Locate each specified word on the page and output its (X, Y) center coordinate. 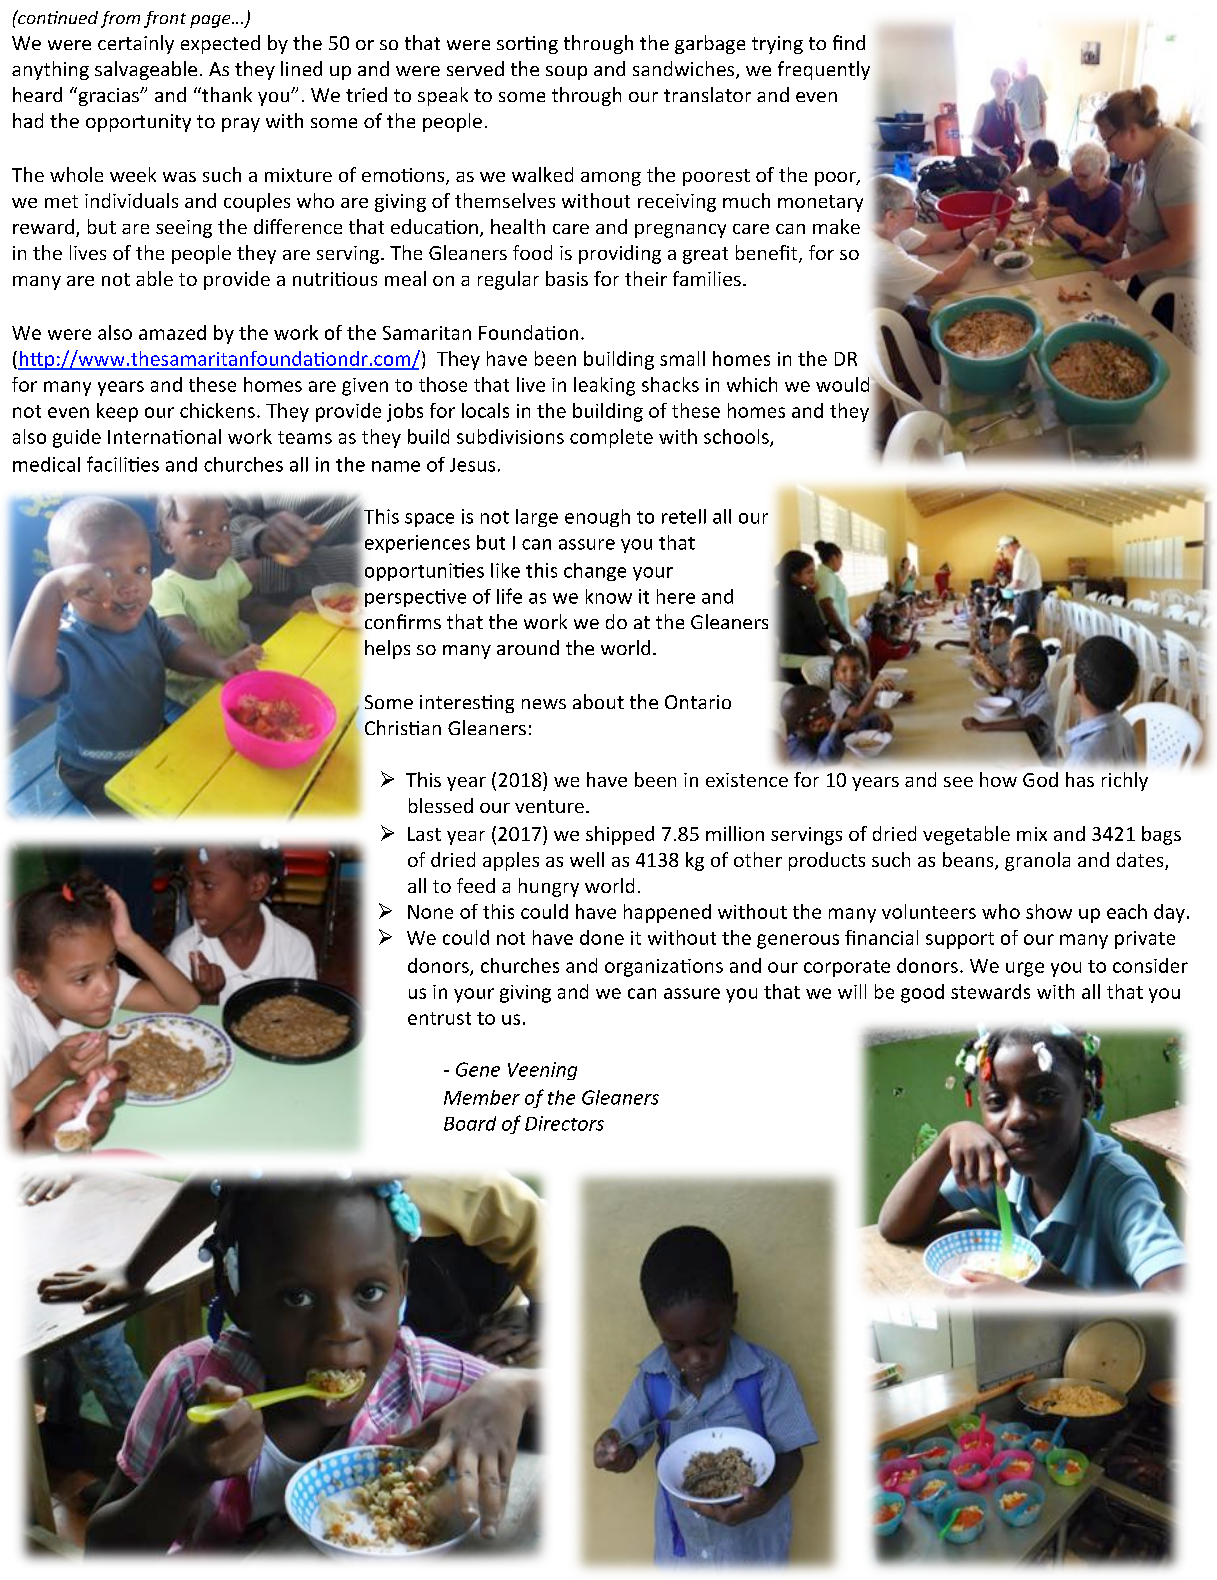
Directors (564, 1123)
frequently (824, 70)
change (595, 572)
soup (566, 73)
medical (46, 464)
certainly (136, 44)
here (676, 596)
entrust (439, 1018)
